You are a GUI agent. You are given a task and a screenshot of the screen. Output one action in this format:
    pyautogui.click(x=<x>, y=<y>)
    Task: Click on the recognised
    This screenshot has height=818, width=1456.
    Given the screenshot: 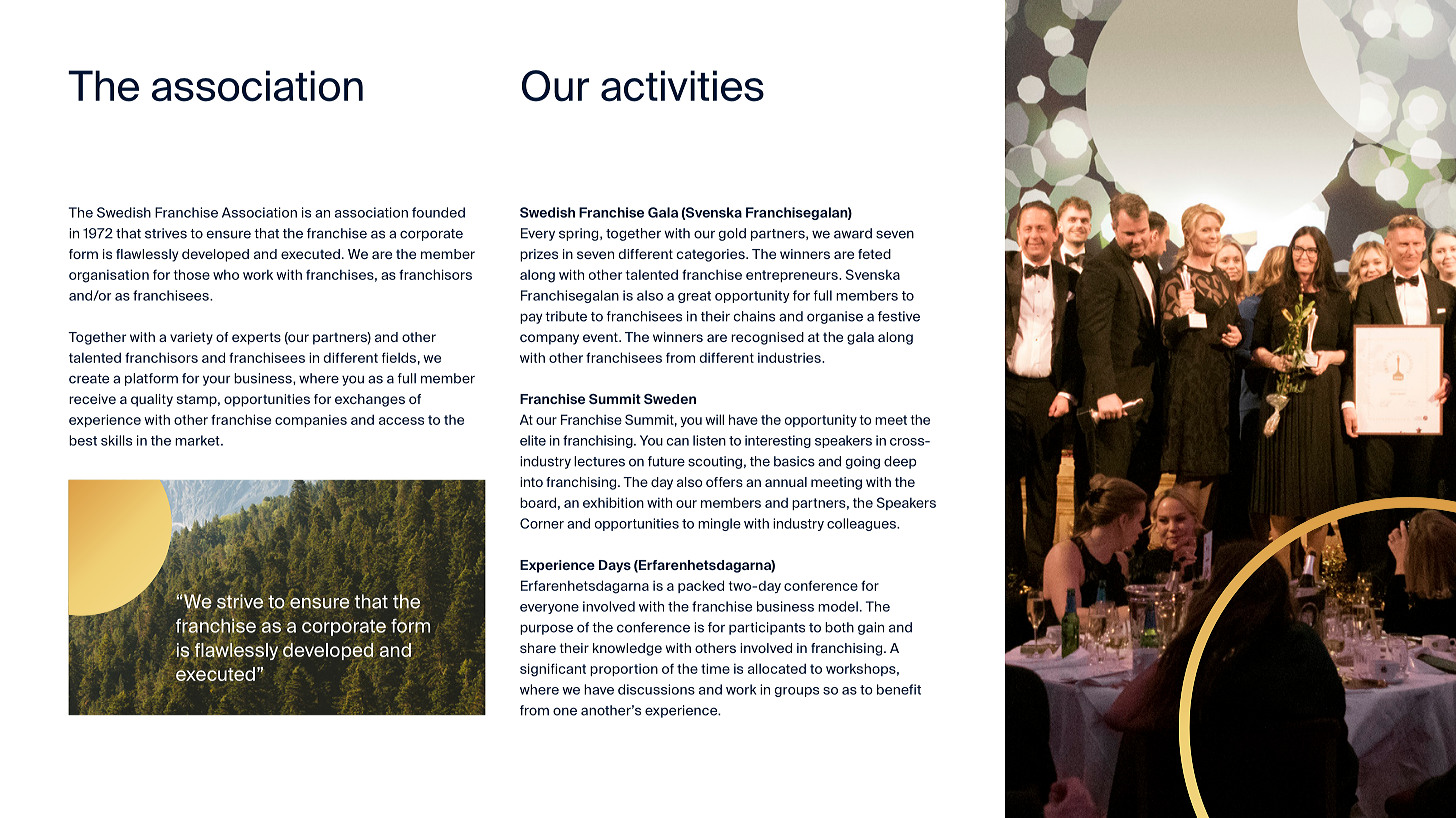 What is the action you would take?
    pyautogui.click(x=767, y=338)
